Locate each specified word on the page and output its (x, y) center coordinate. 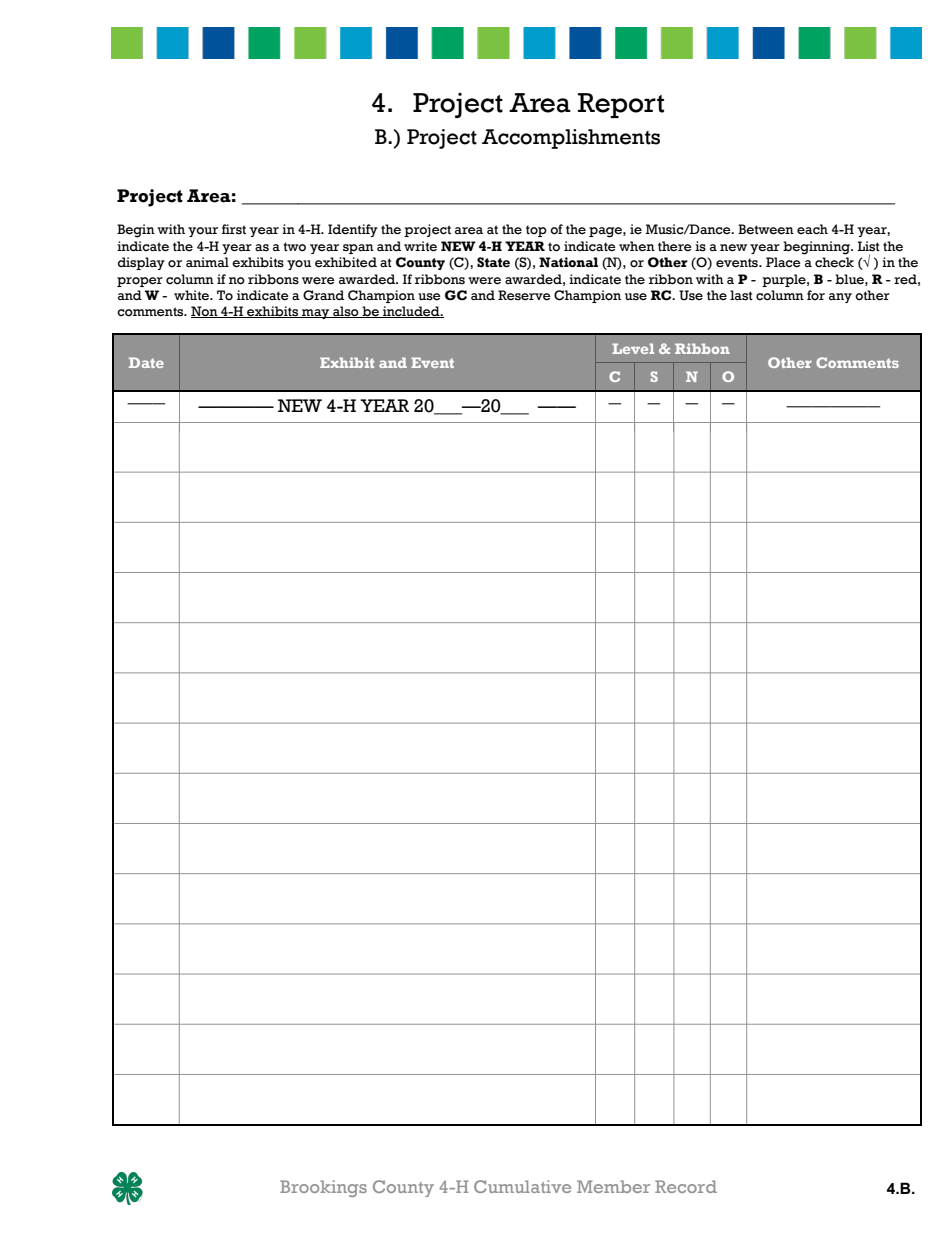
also (346, 312)
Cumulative (522, 1186)
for (816, 295)
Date (146, 362)
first (234, 229)
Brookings (323, 1188)
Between (766, 229)
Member (613, 1186)
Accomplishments (571, 139)
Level (633, 348)
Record (686, 1186)
